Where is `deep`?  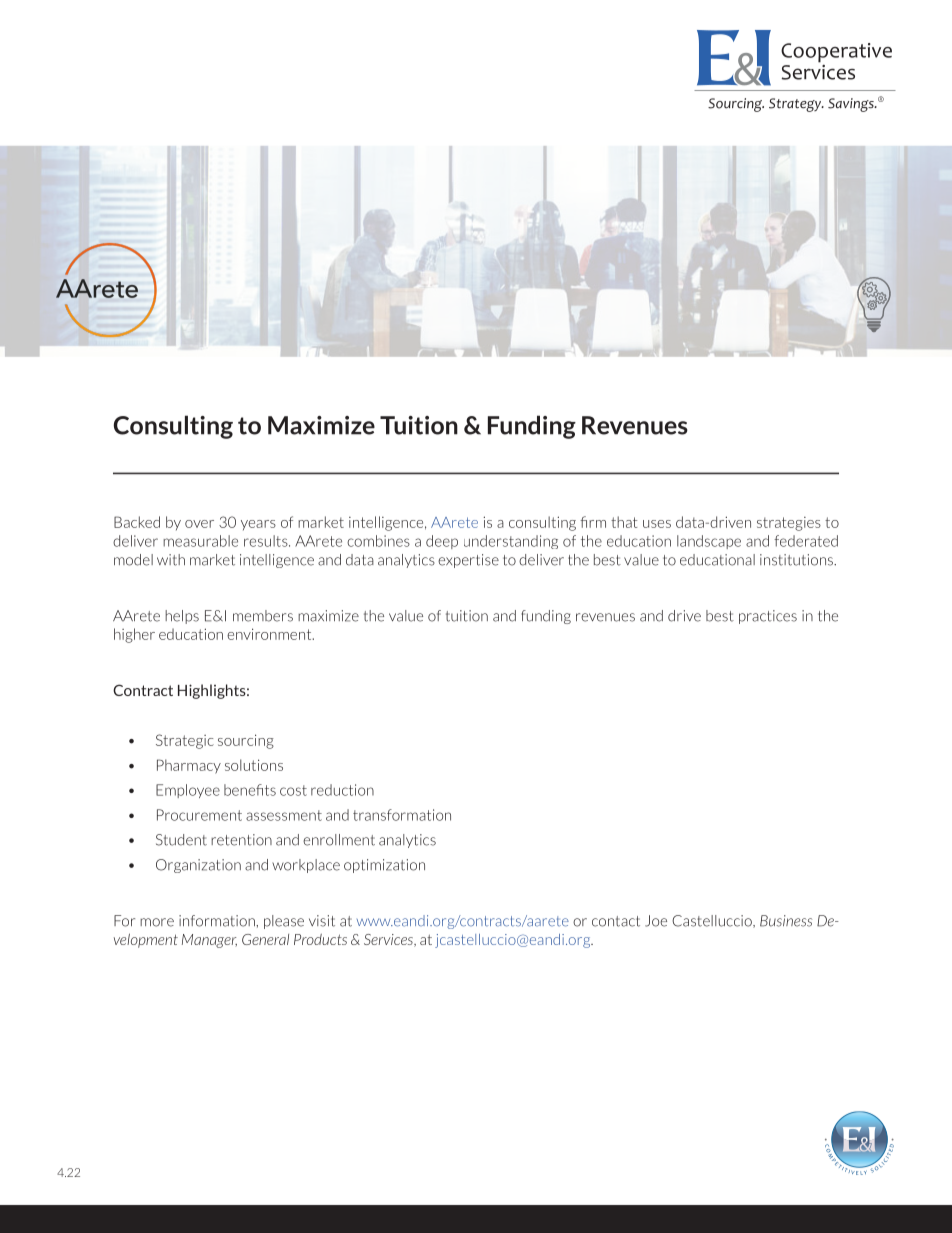 deep is located at coordinates (442, 542).
